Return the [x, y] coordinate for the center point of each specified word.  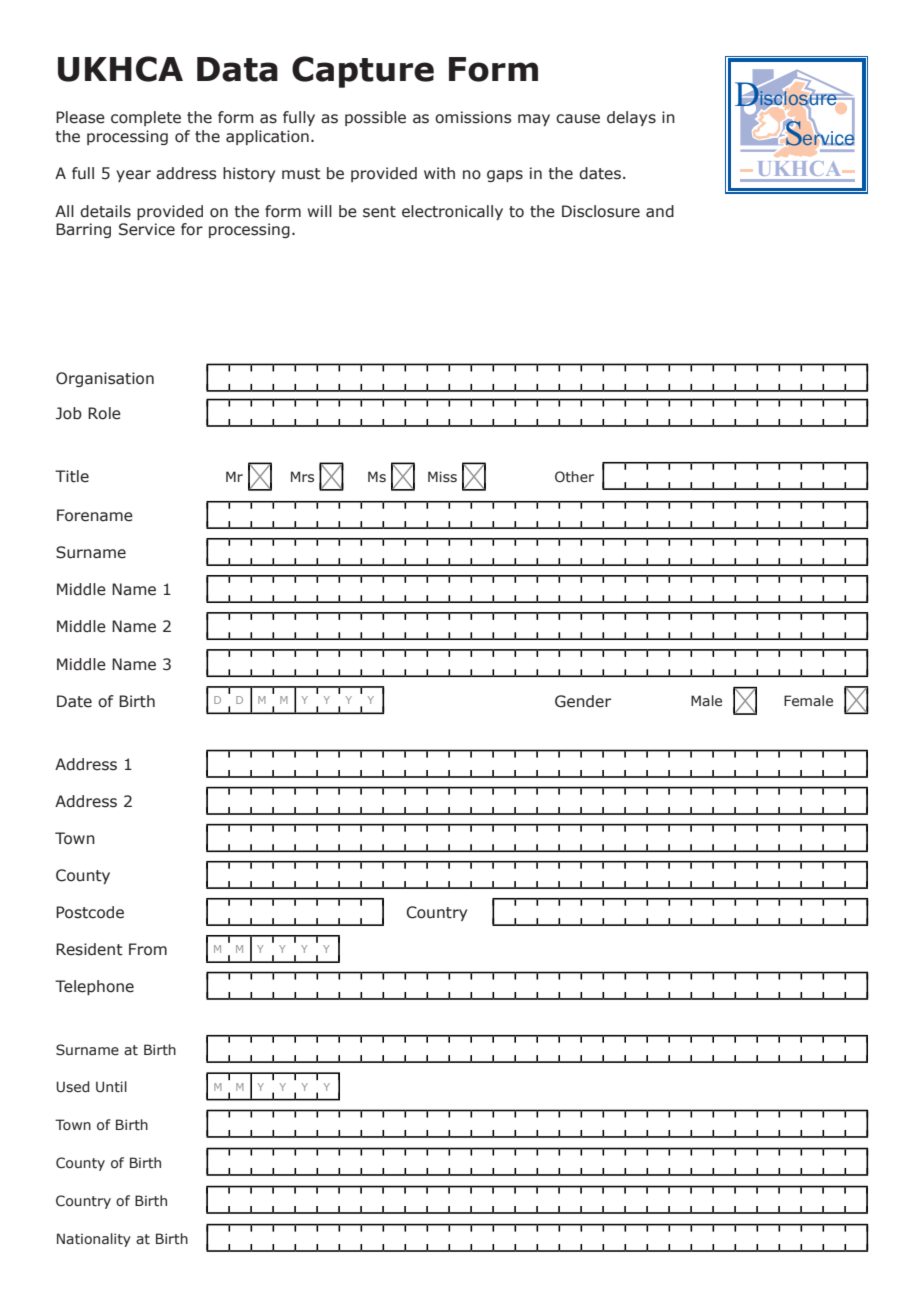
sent [379, 212]
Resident [89, 949]
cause [578, 119]
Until [111, 1086]
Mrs [302, 477]
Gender [583, 701]
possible [375, 118]
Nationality [94, 1240]
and [660, 211]
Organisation [105, 379]
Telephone [94, 987]
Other [574, 476]
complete [146, 118]
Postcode [90, 912]
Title [72, 476]
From [148, 949]
